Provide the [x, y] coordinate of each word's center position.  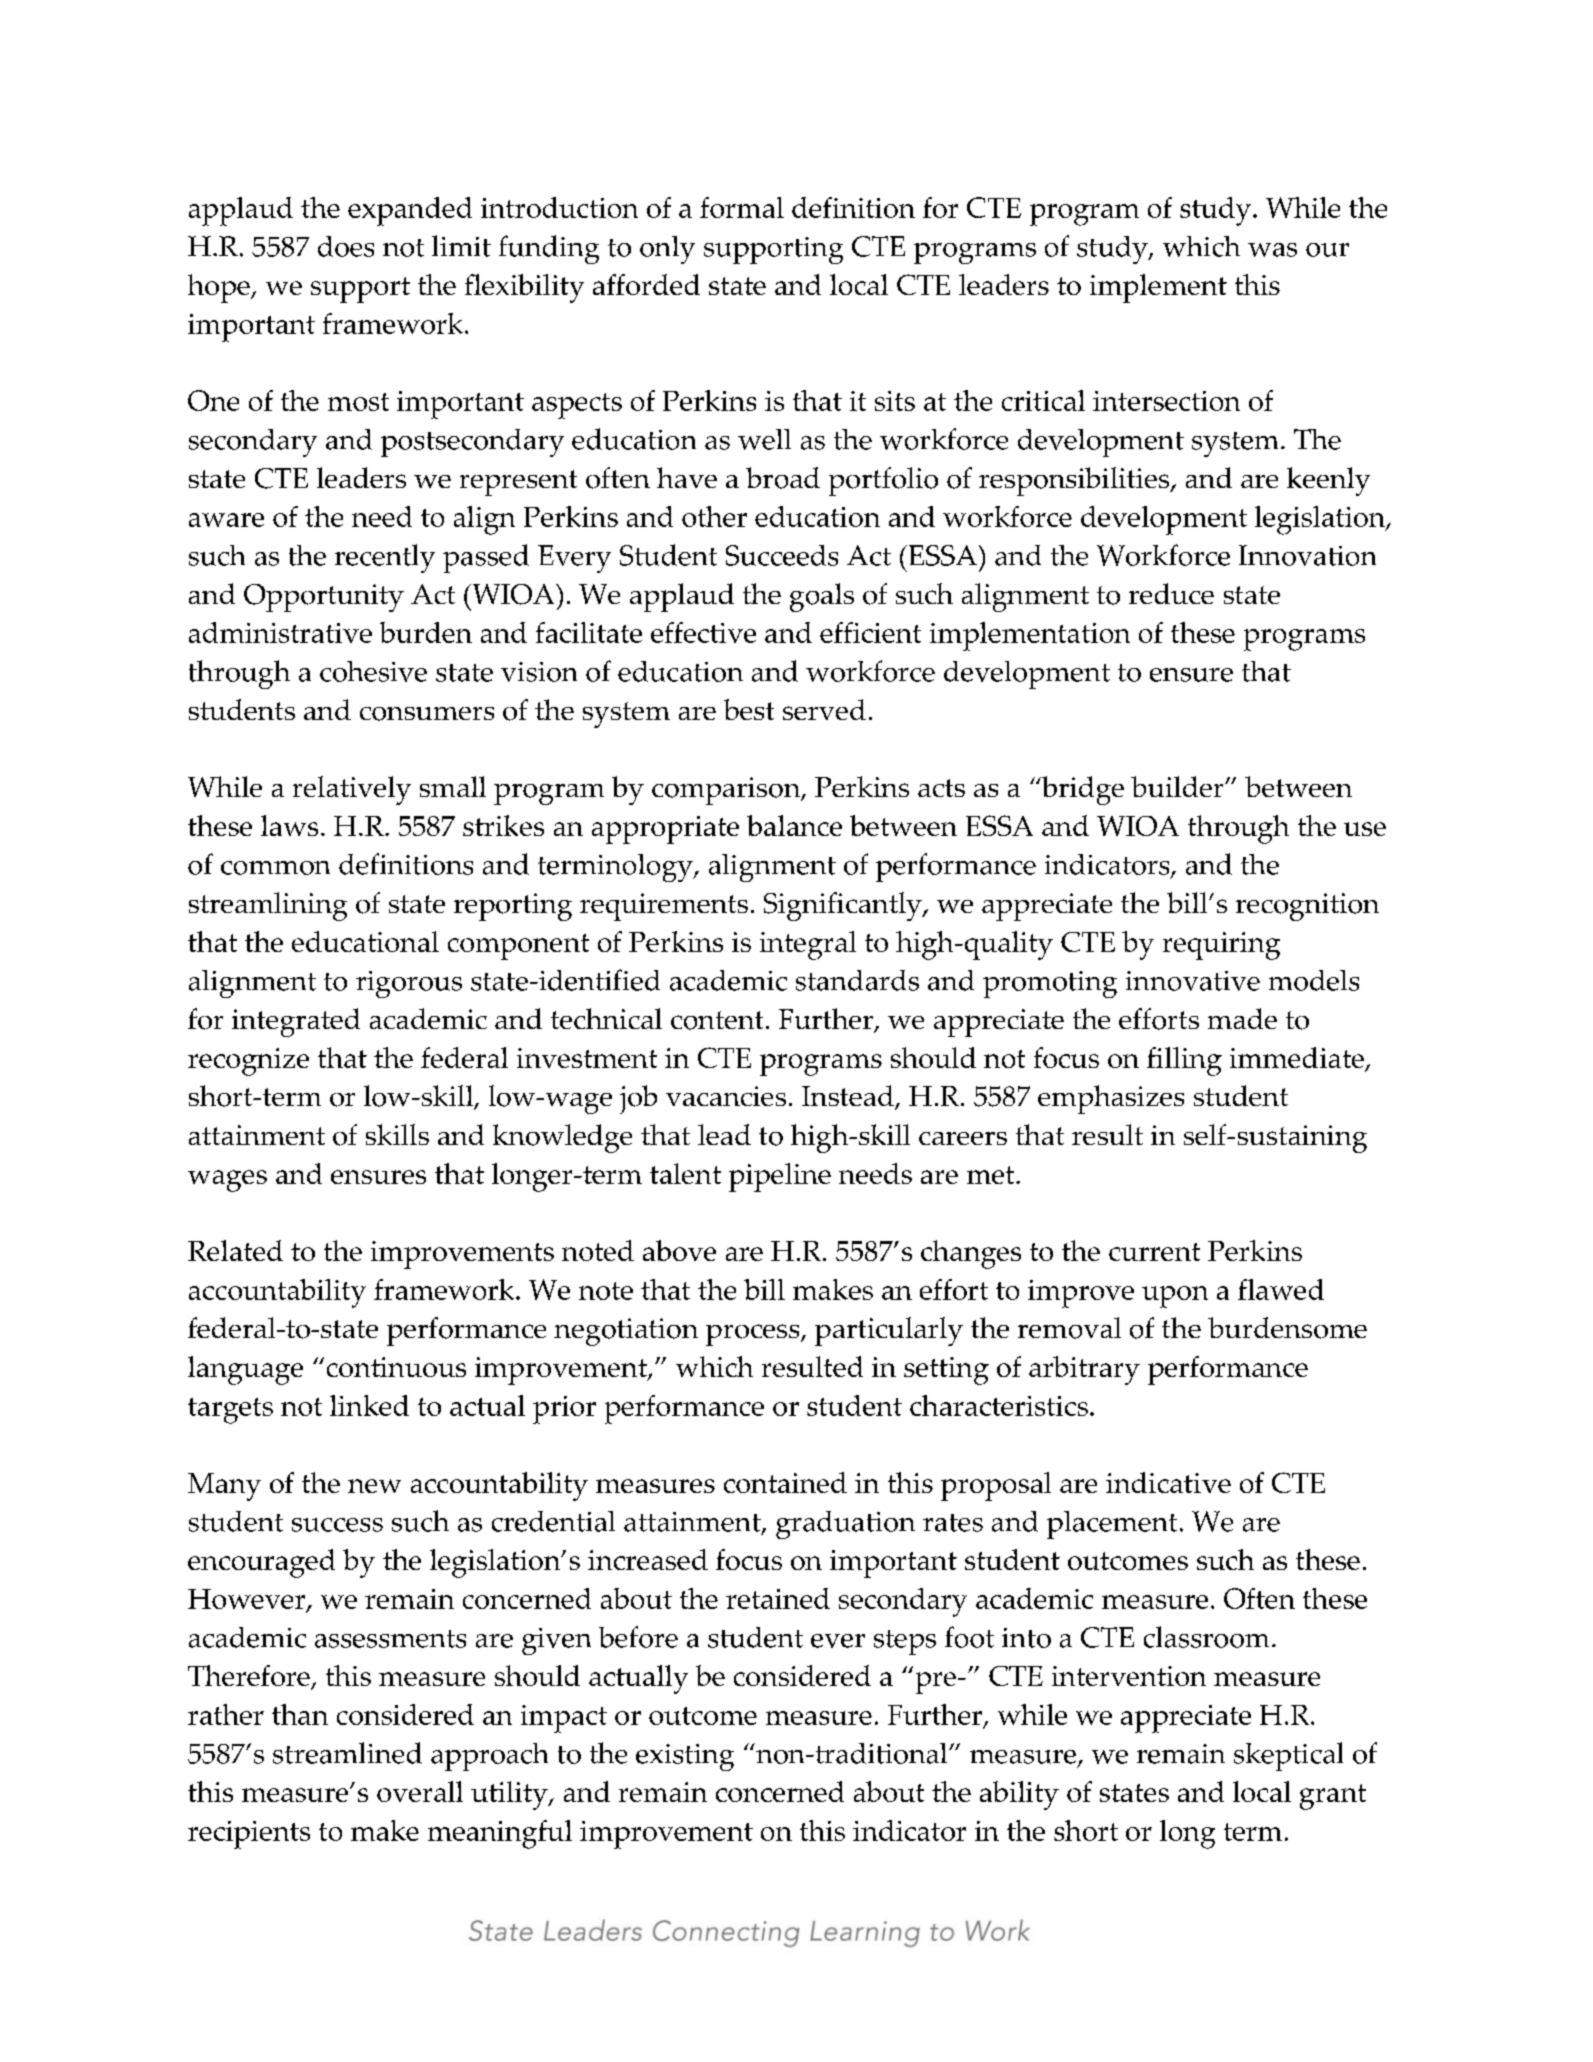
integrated [296, 1022]
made [1242, 1018]
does [346, 246]
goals [822, 597]
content [717, 1020]
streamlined [347, 1753]
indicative [1168, 1482]
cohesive [373, 671]
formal [742, 207]
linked [369, 1405]
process [754, 1335]
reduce [1171, 593]
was [1272, 250]
